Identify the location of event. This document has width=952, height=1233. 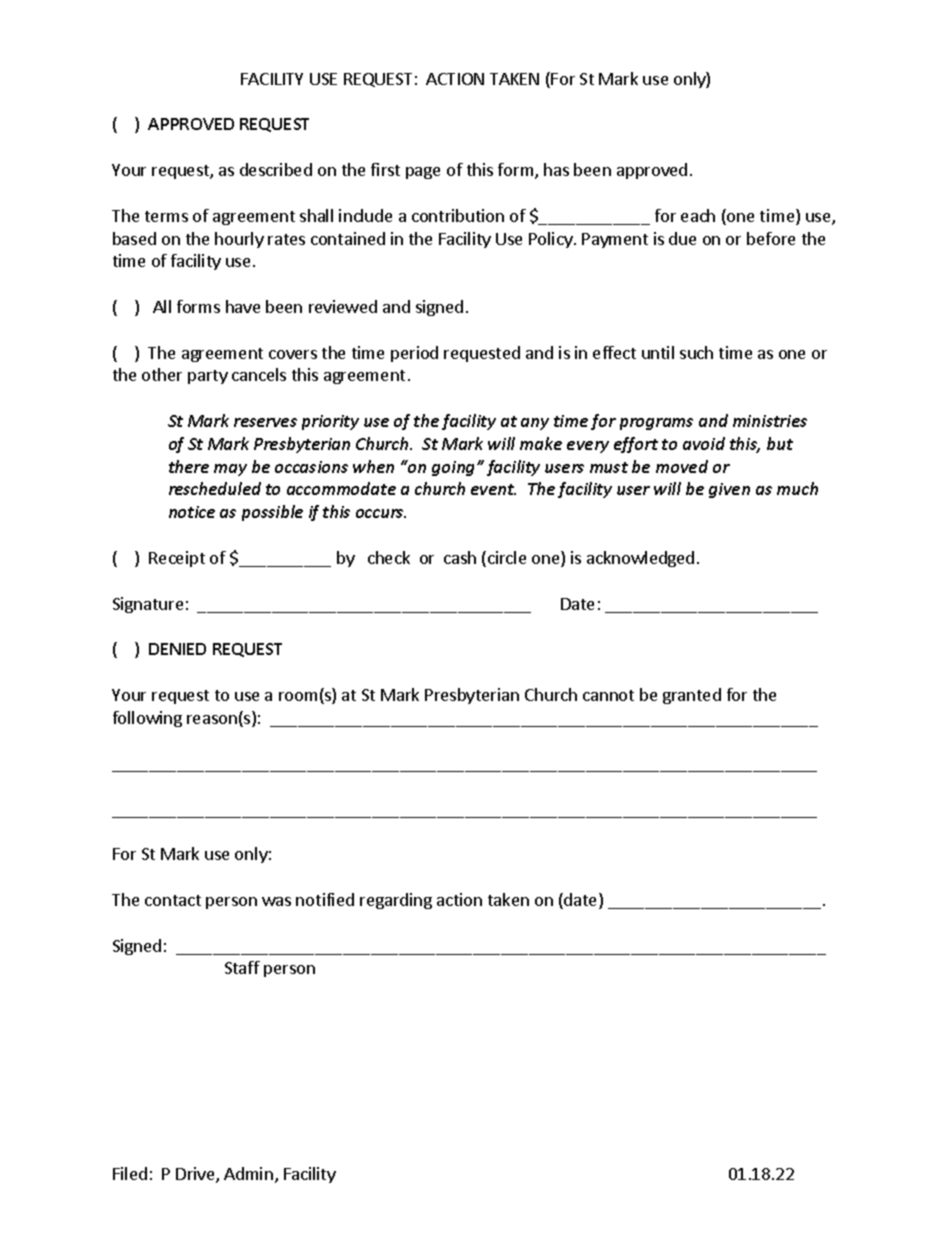
(493, 489).
